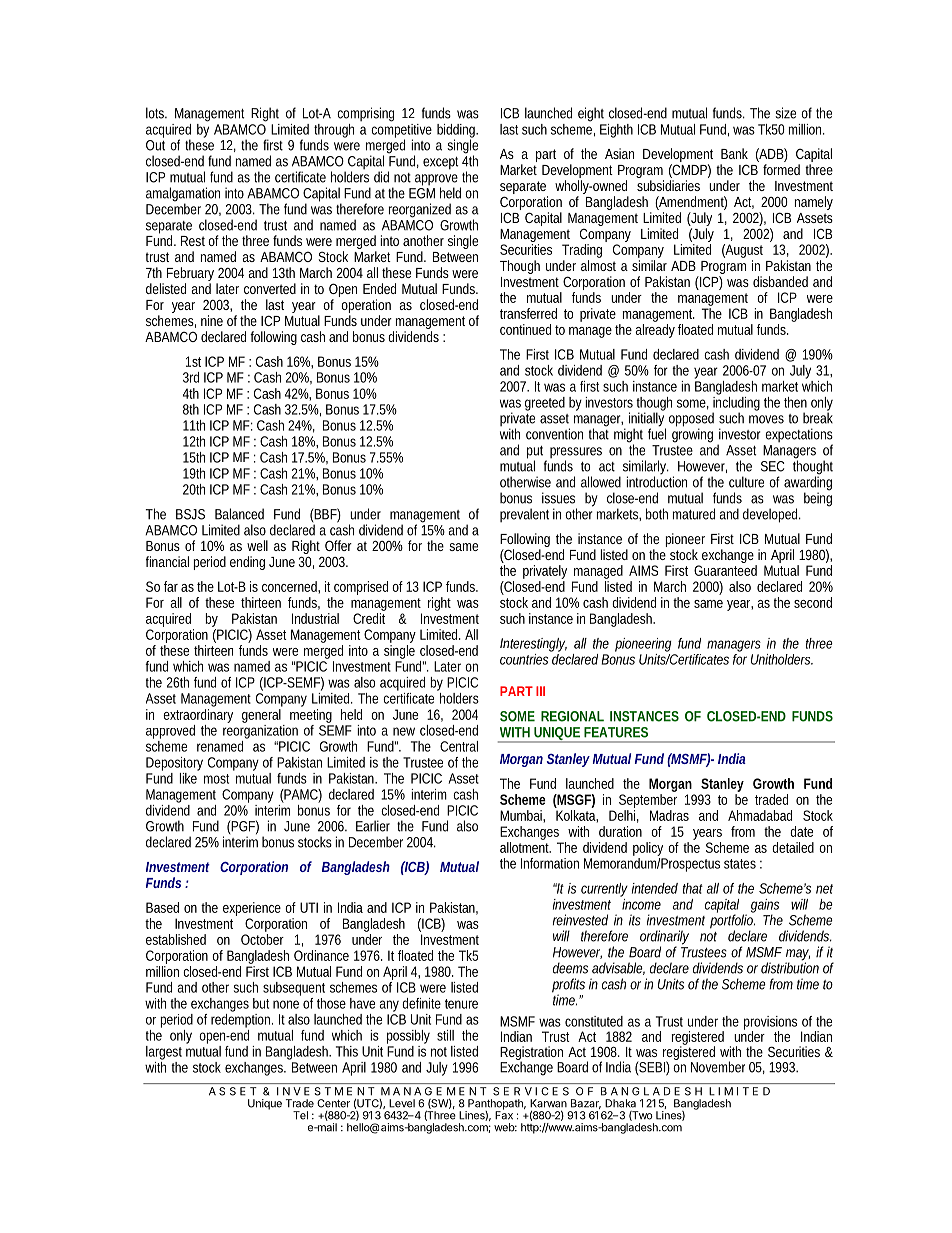 The width and height of the image is (952, 1233). I want to click on Out, so click(155, 144).
